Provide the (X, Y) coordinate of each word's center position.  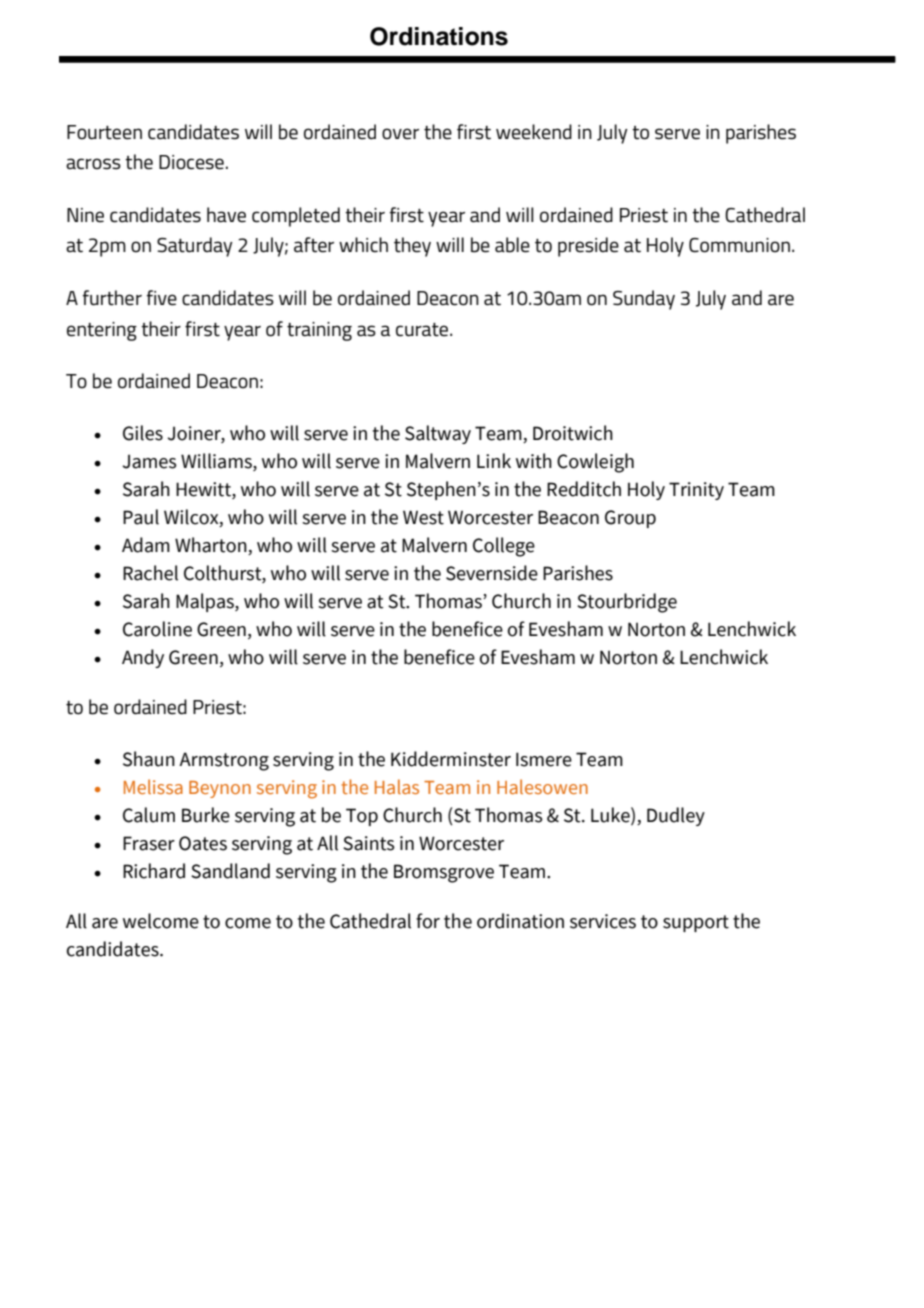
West (423, 517)
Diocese (191, 162)
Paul (141, 517)
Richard (154, 871)
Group (630, 519)
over (400, 134)
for (428, 921)
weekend (534, 132)
